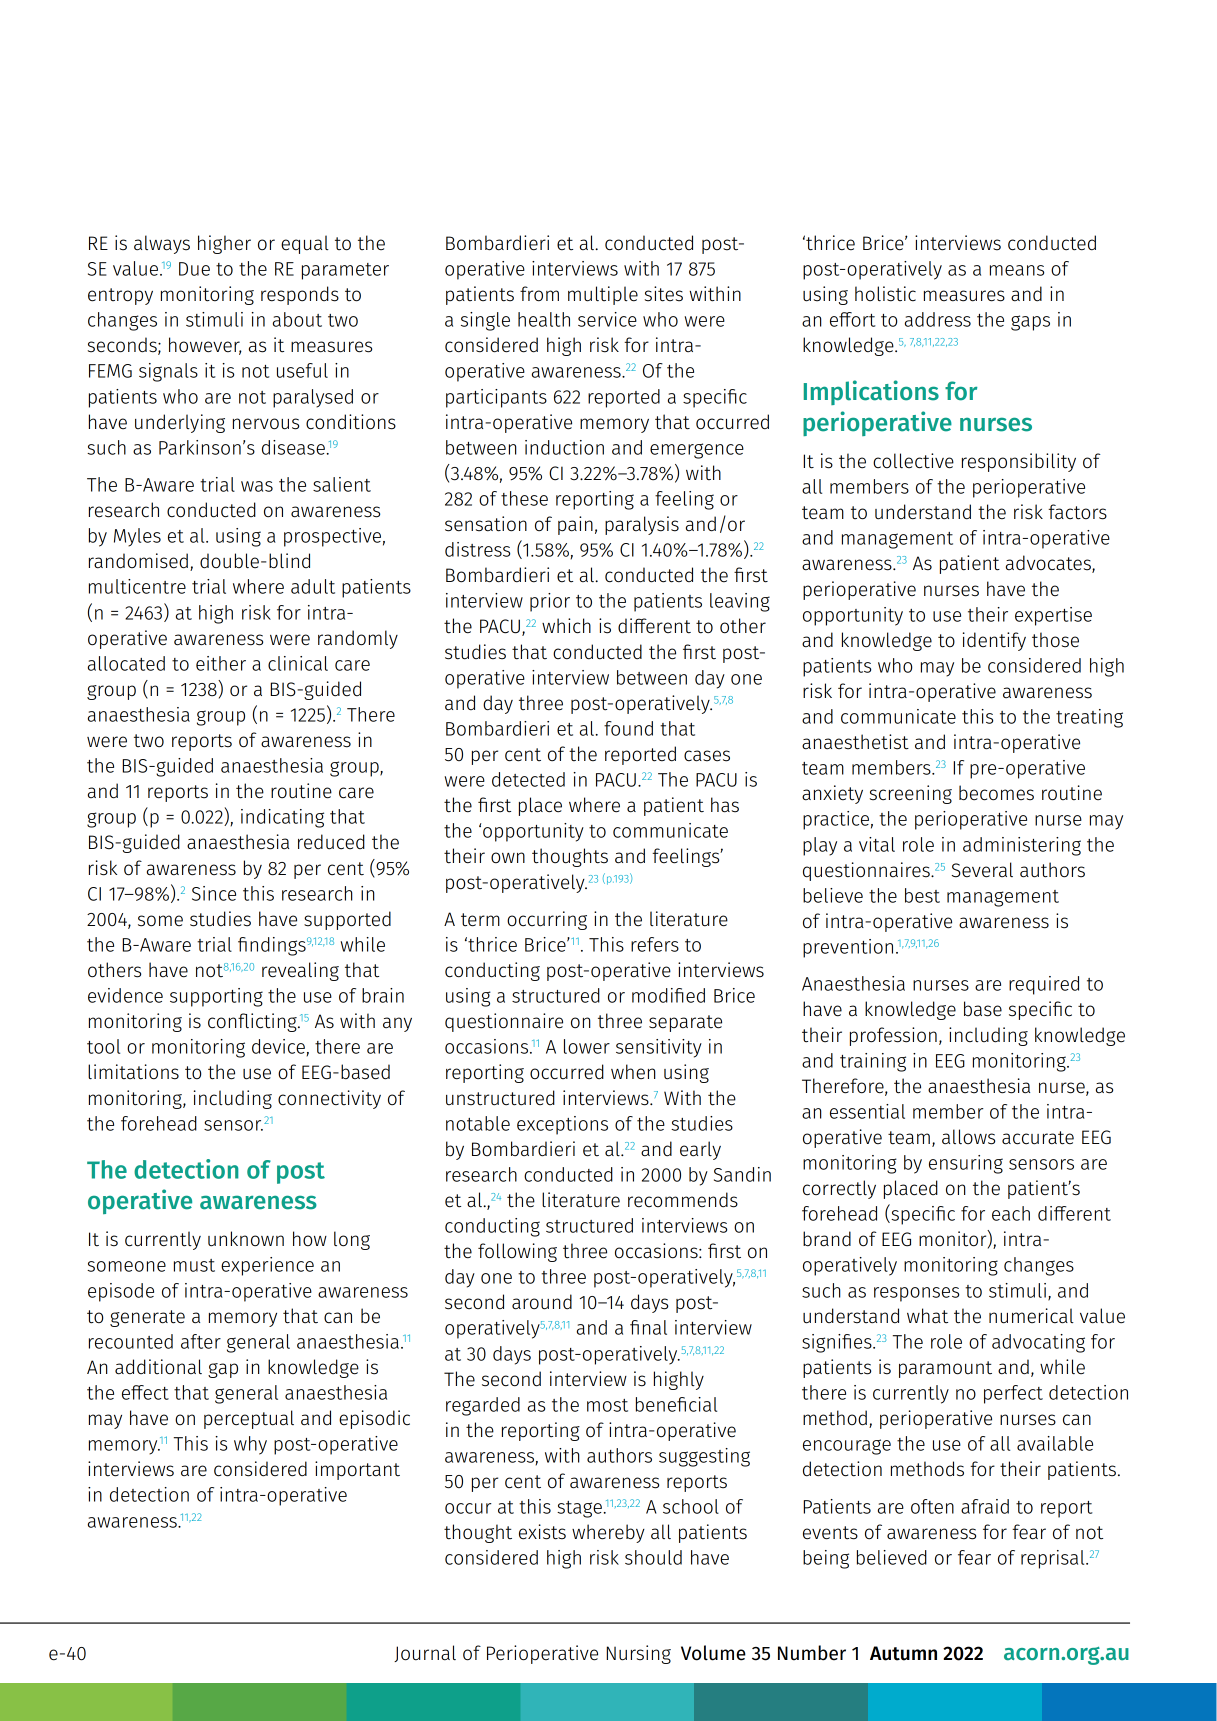 Image resolution: width=1217 pixels, height=1721 pixels. I want to click on Nursing, so click(638, 1654).
